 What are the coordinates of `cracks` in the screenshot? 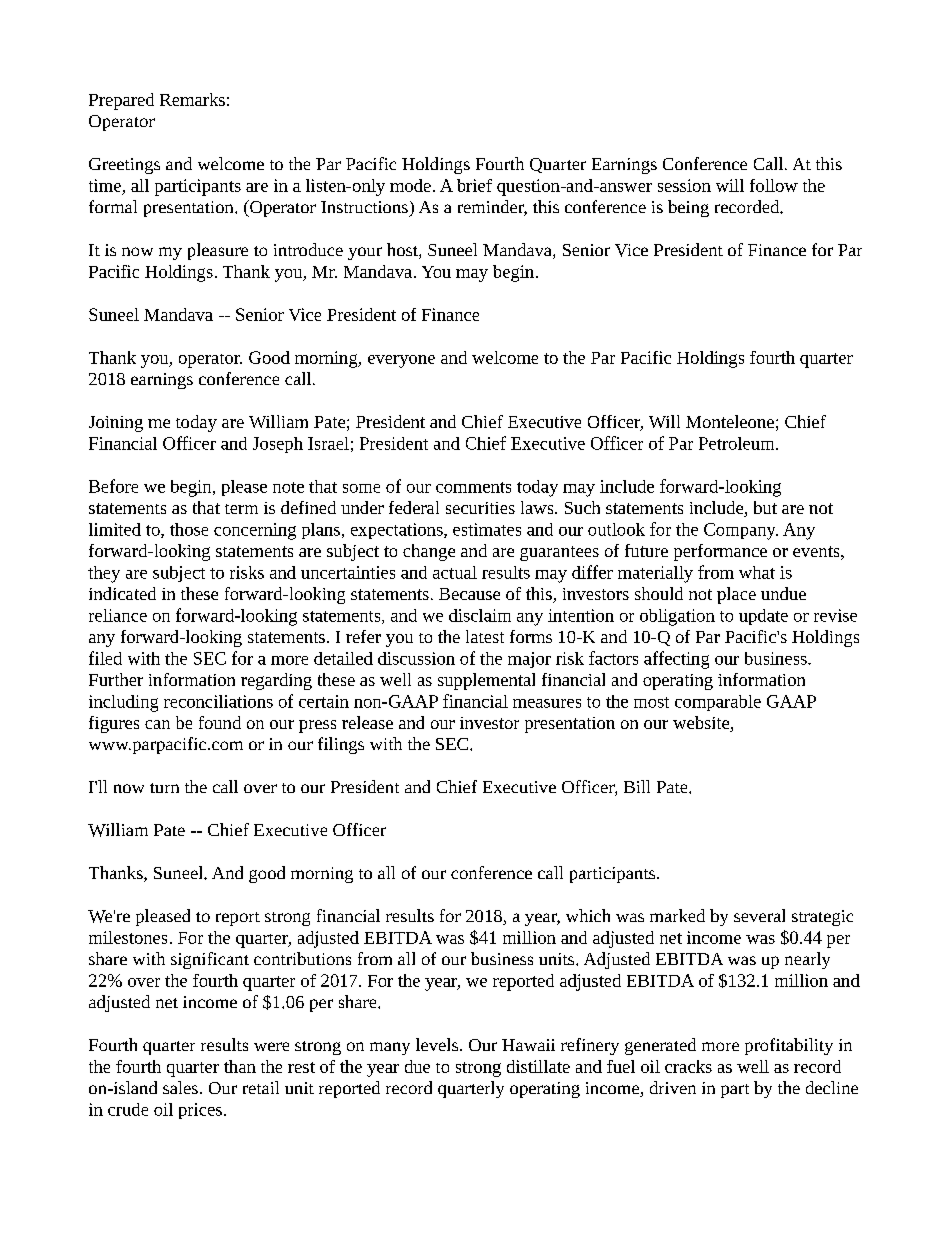 It's located at (688, 1066).
